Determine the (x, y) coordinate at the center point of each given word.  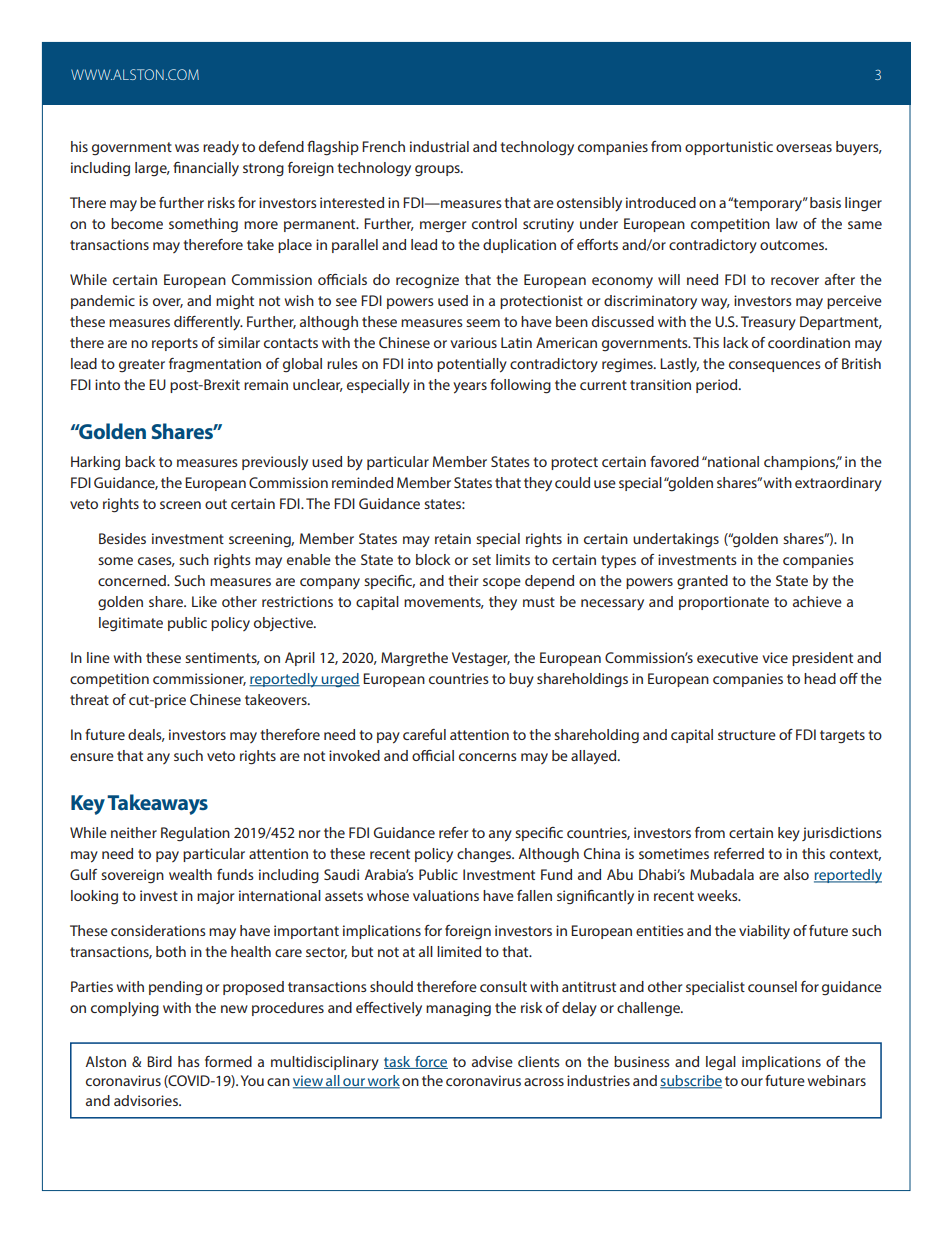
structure (747, 735)
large (152, 169)
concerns (488, 757)
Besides (122, 538)
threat (89, 699)
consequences (775, 366)
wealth (190, 874)
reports (175, 344)
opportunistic (729, 148)
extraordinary (838, 484)
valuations (446, 895)
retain (453, 538)
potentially (472, 365)
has (189, 1061)
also (796, 874)
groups (438, 171)
